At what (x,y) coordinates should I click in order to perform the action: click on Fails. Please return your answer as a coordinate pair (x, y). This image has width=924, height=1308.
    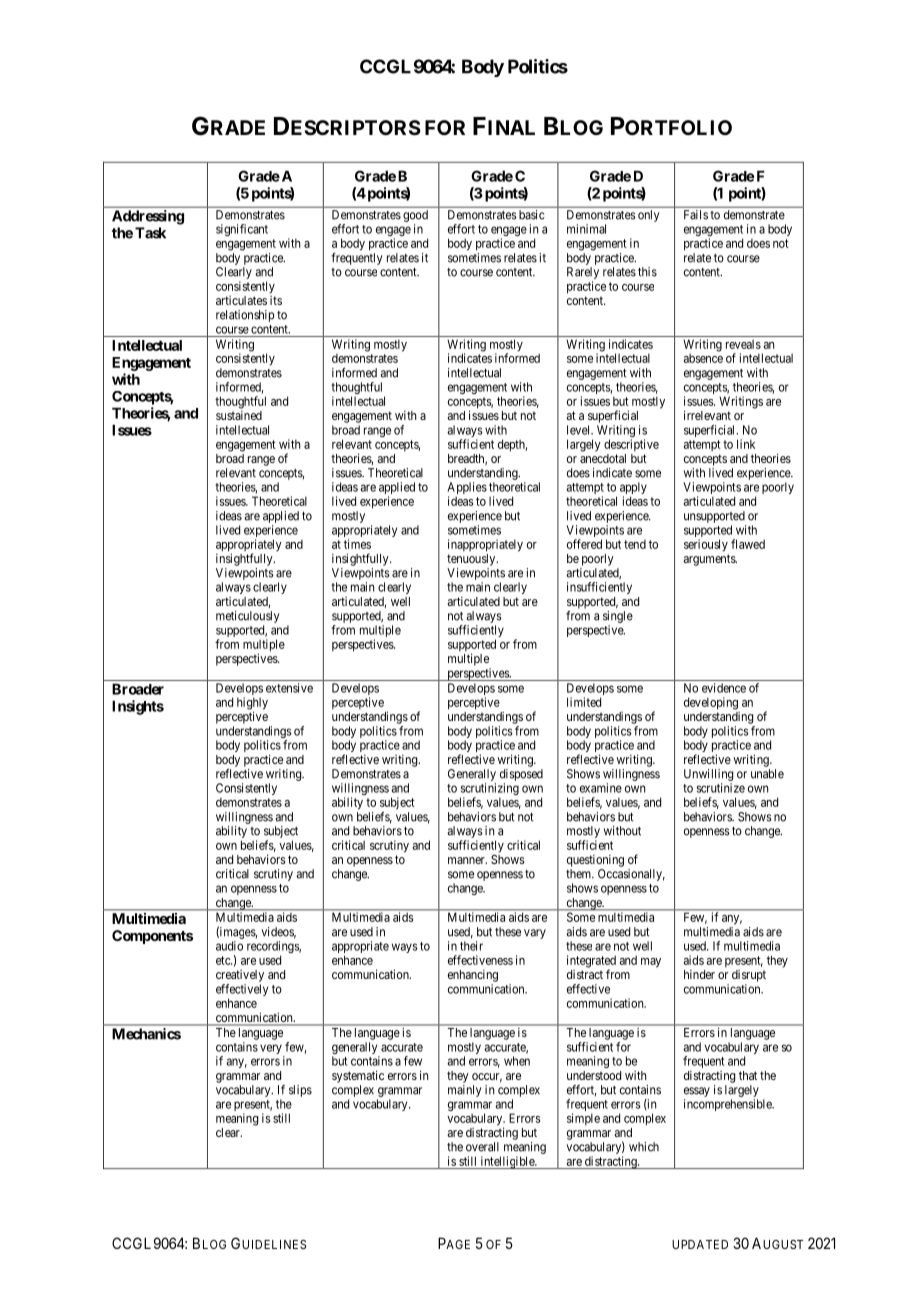
    Looking at the image, I should click on (696, 215).
